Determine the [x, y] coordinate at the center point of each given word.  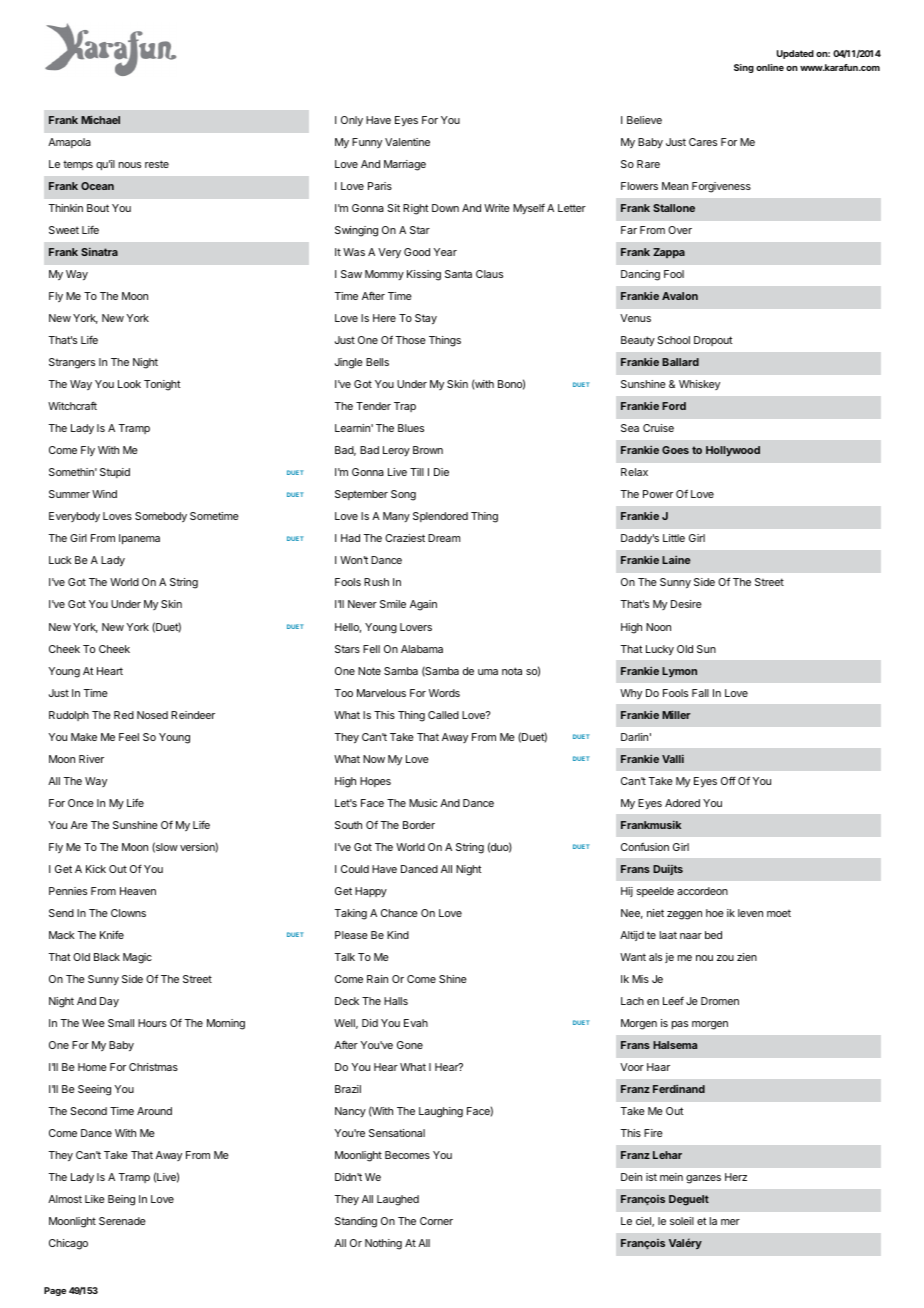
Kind [398, 935]
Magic [137, 958]
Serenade [122, 1221]
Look [129, 384]
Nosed [152, 715]
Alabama [422, 649]
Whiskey [699, 385]
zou [725, 958]
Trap [405, 407]
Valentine [407, 142]
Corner [436, 1221]
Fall [700, 693]
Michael [100, 119]
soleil [682, 1221]
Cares [703, 142]
